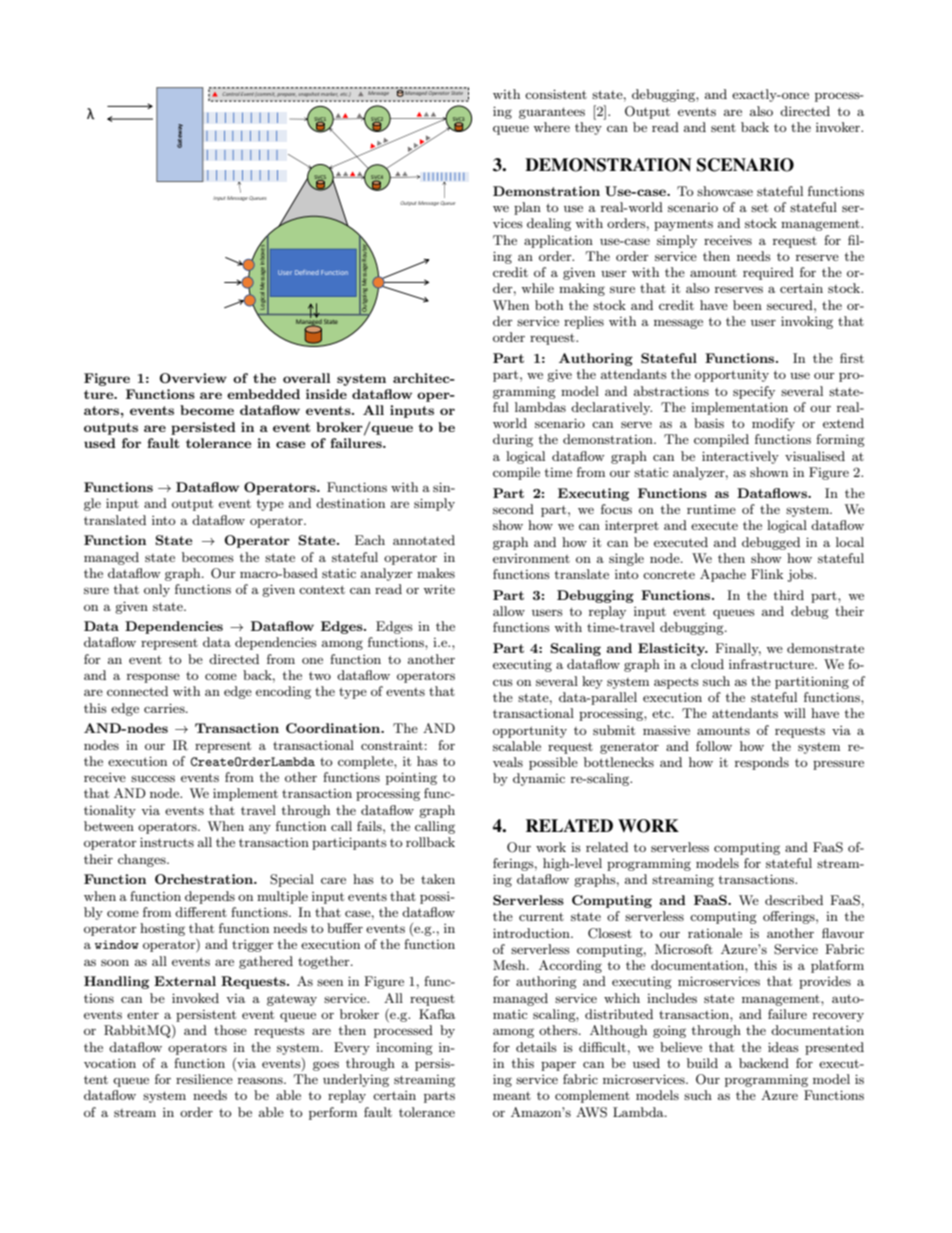  Describe the element at coordinates (759, 207) in the screenshot. I see `set` at that location.
